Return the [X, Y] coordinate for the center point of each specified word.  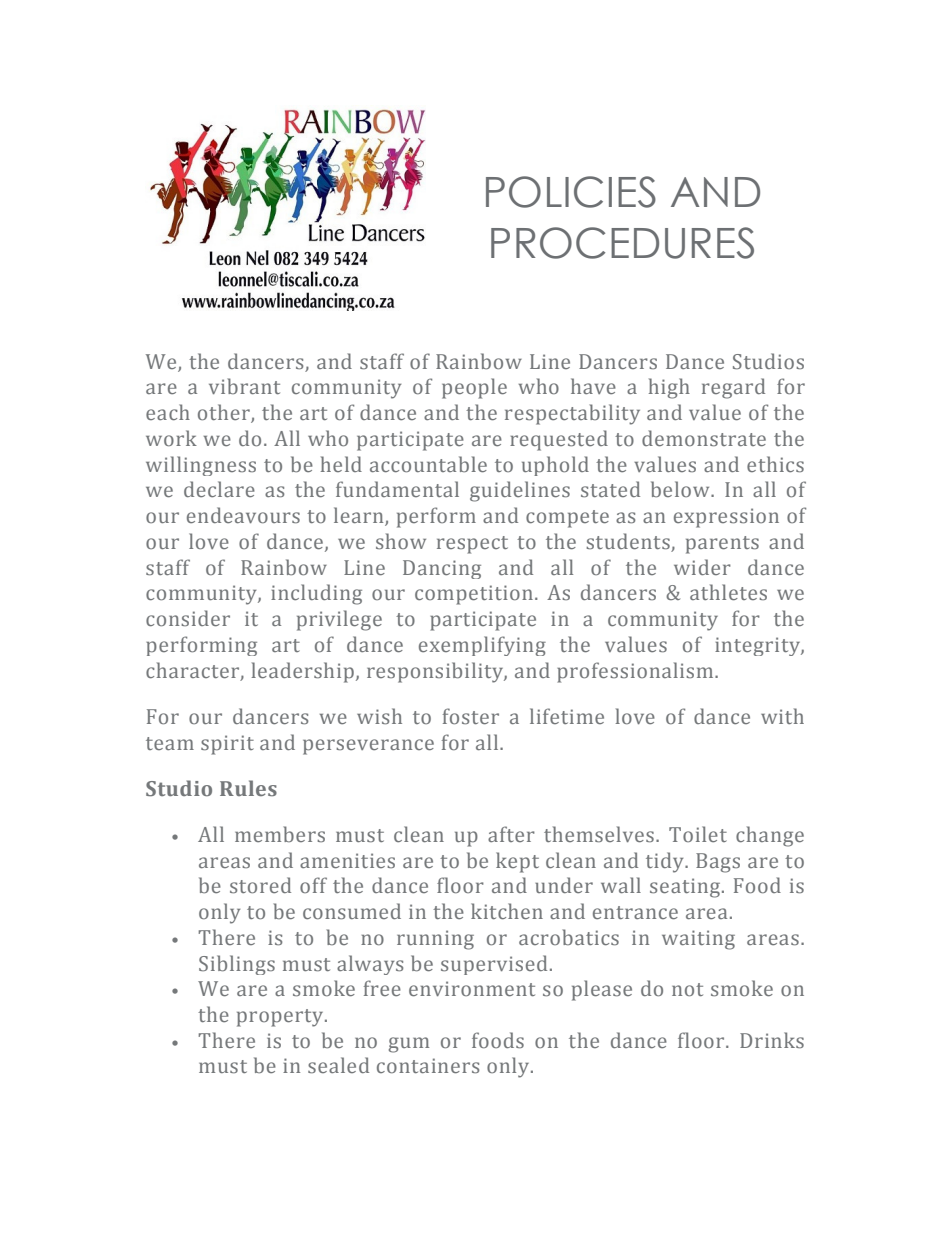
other [225, 413]
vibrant [244, 386]
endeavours [243, 515]
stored [260, 885]
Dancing [442, 569]
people [474, 388]
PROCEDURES [622, 243]
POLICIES [571, 192]
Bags [718, 863]
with [782, 716]
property [281, 1018]
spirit [227, 745]
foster [471, 716]
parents [722, 545]
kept [517, 862]
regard [733, 388]
